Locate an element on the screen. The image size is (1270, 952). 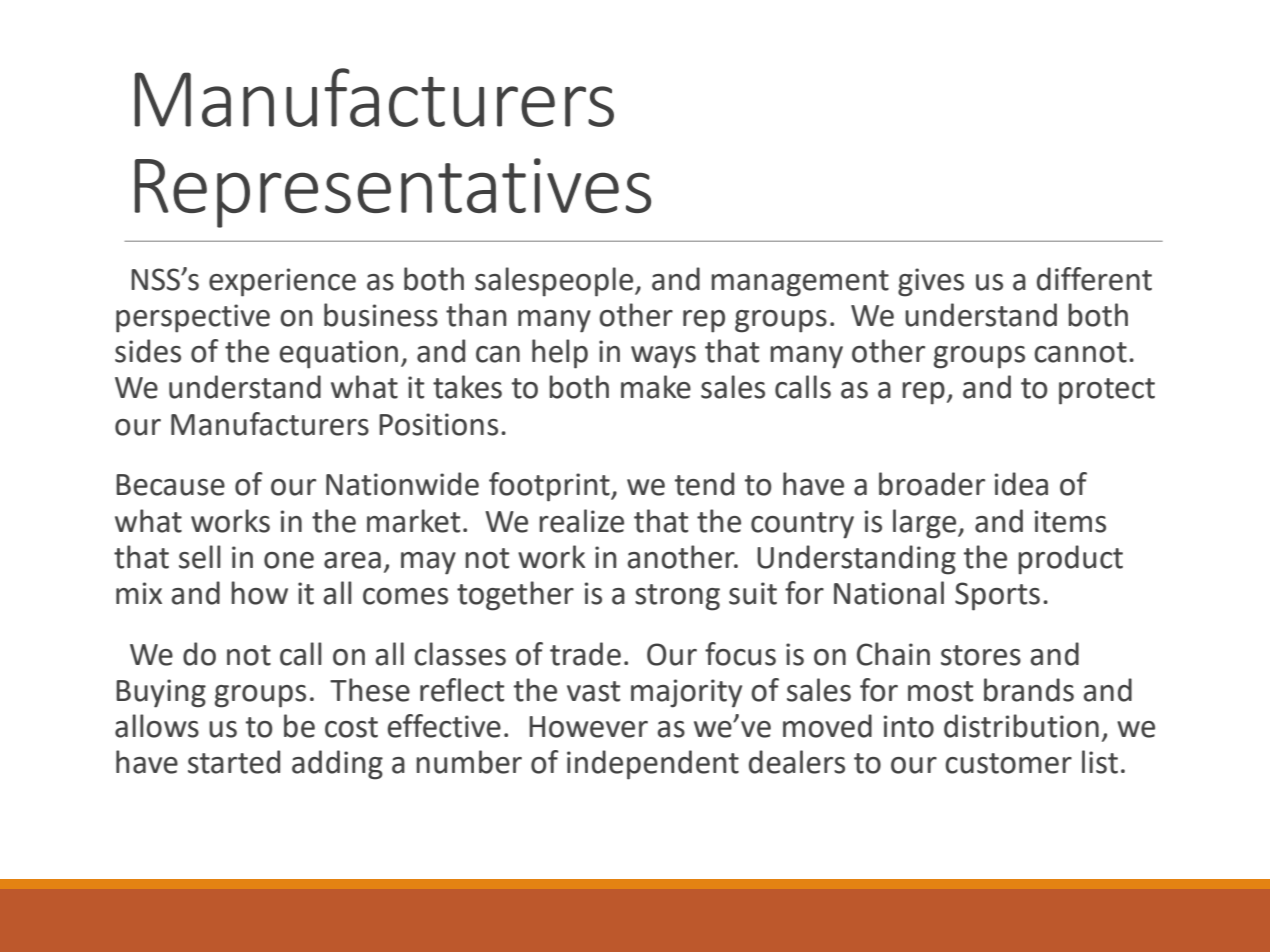
strong is located at coordinates (677, 597).
